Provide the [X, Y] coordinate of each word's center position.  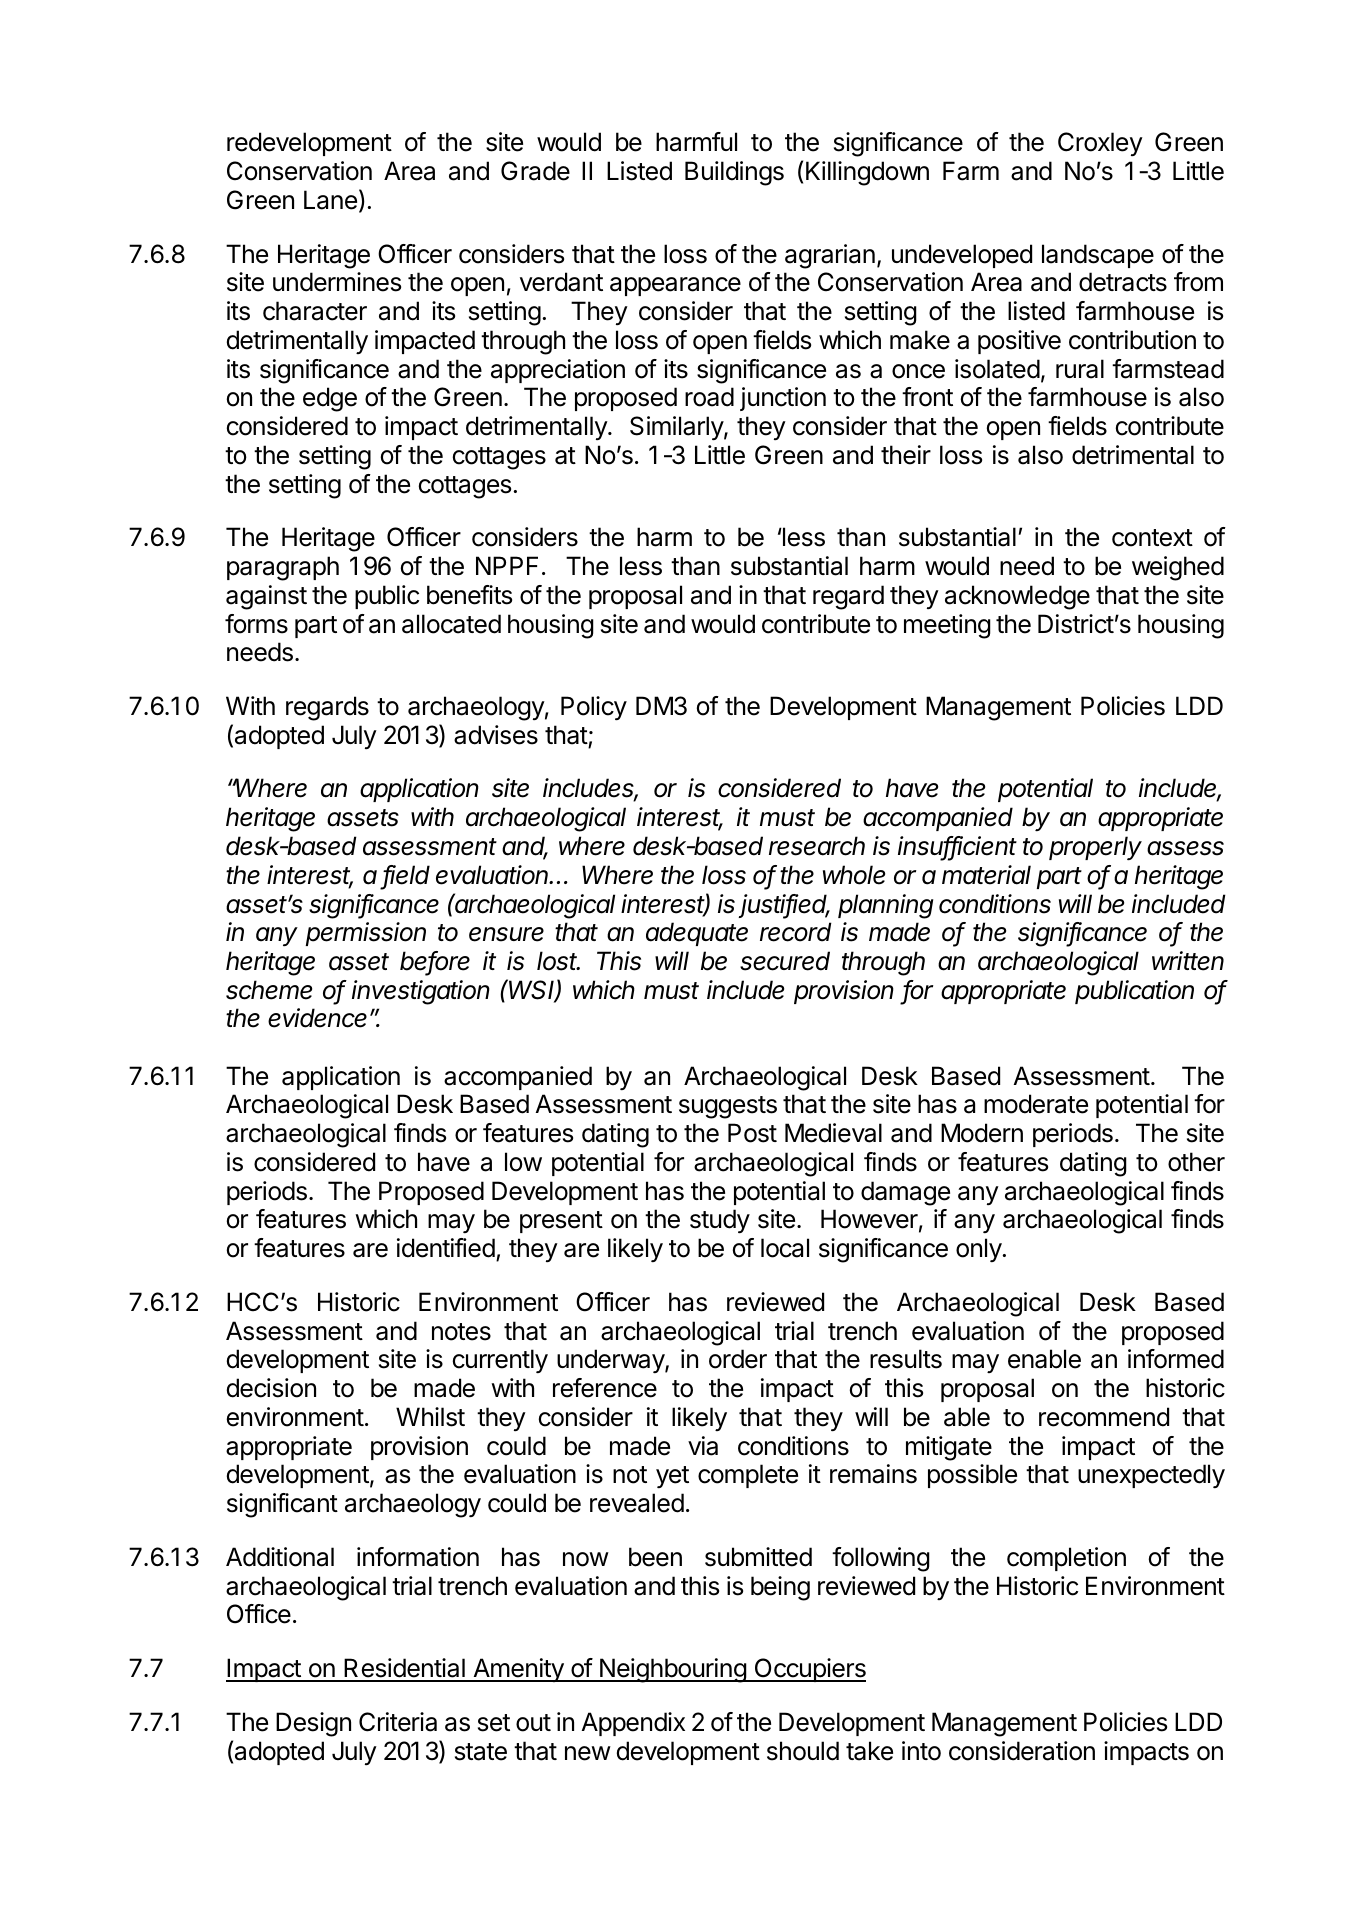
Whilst [430, 1417]
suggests [728, 1107]
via [703, 1446]
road [709, 397]
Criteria [398, 1722]
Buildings [734, 173]
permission [365, 934]
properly [1095, 848]
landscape [1098, 256]
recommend [1104, 1417]
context [1152, 538]
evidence [319, 1018]
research [817, 846]
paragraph [283, 568]
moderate [1036, 1104]
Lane [330, 200]
